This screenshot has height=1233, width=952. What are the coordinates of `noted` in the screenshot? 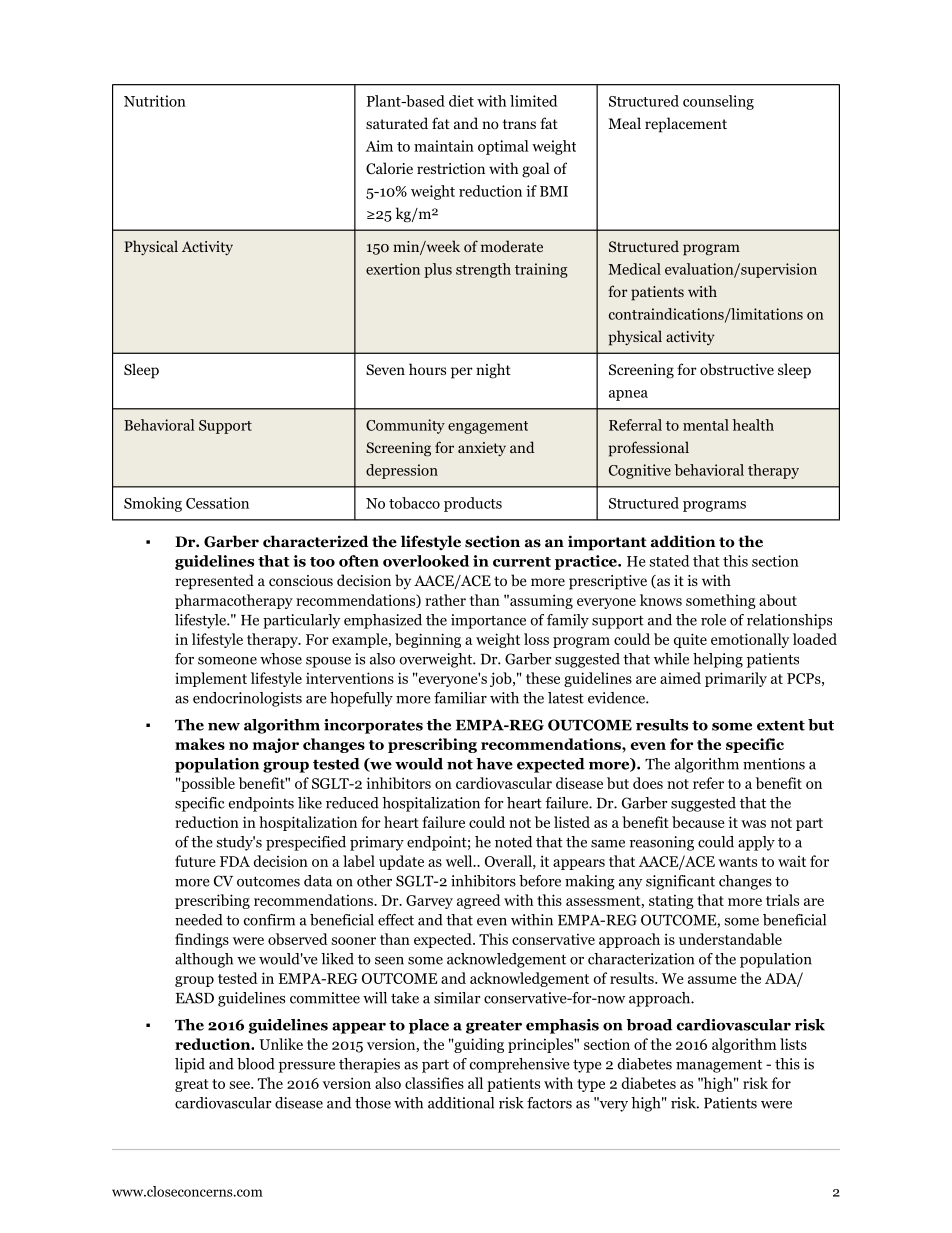 It's located at (513, 842).
